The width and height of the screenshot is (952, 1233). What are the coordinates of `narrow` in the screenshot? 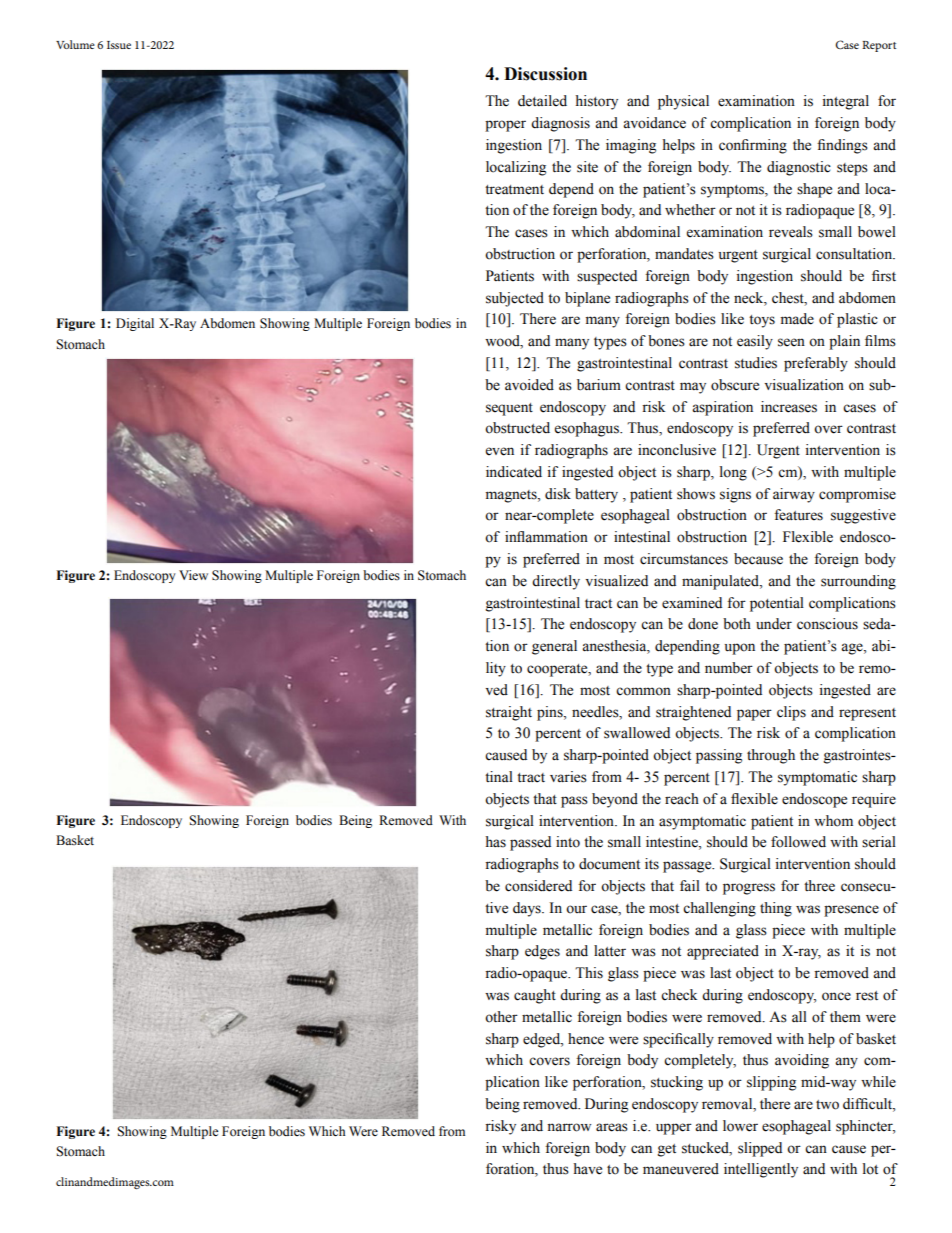 It's located at (569, 1127).
